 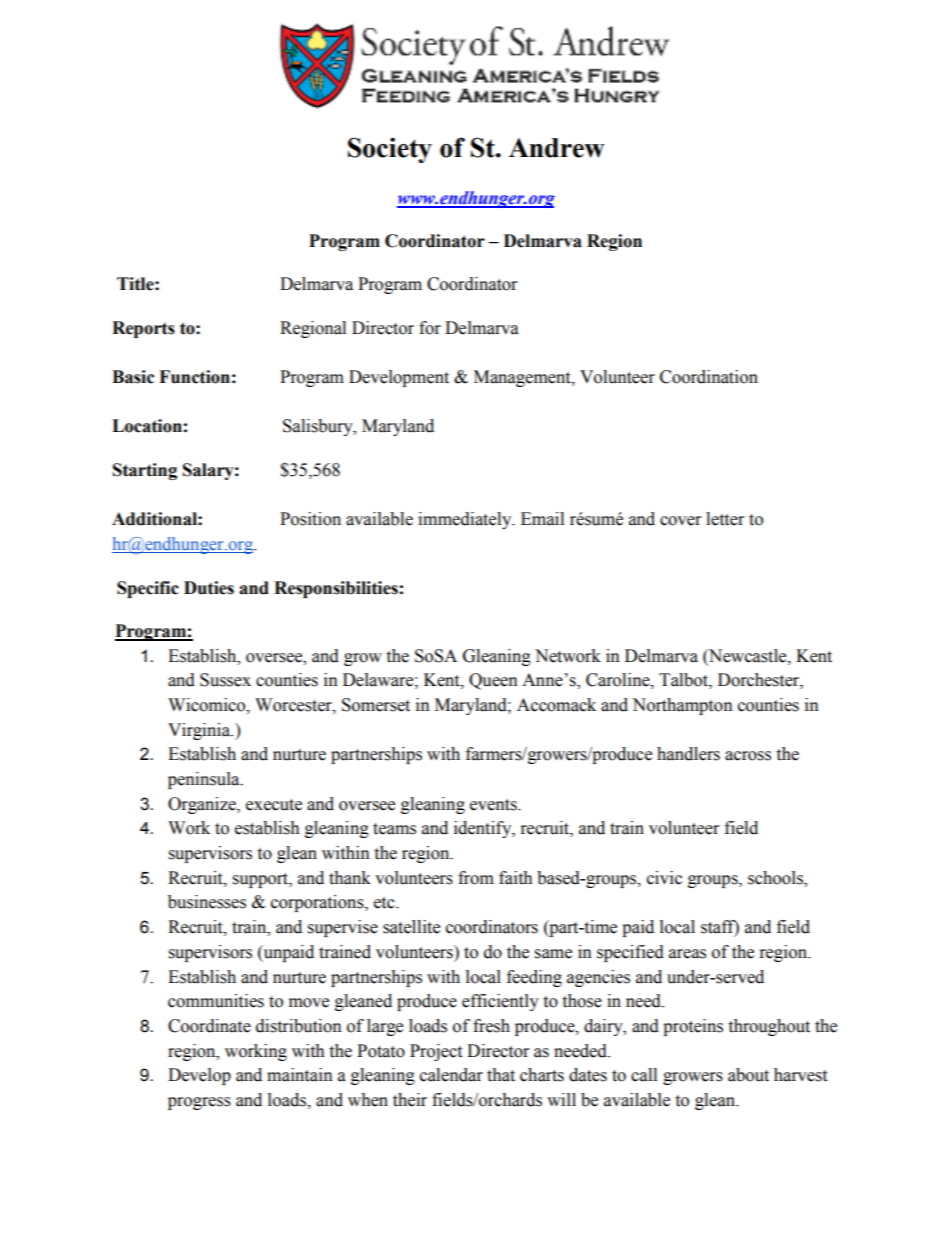 I want to click on Starting, so click(x=145, y=471).
